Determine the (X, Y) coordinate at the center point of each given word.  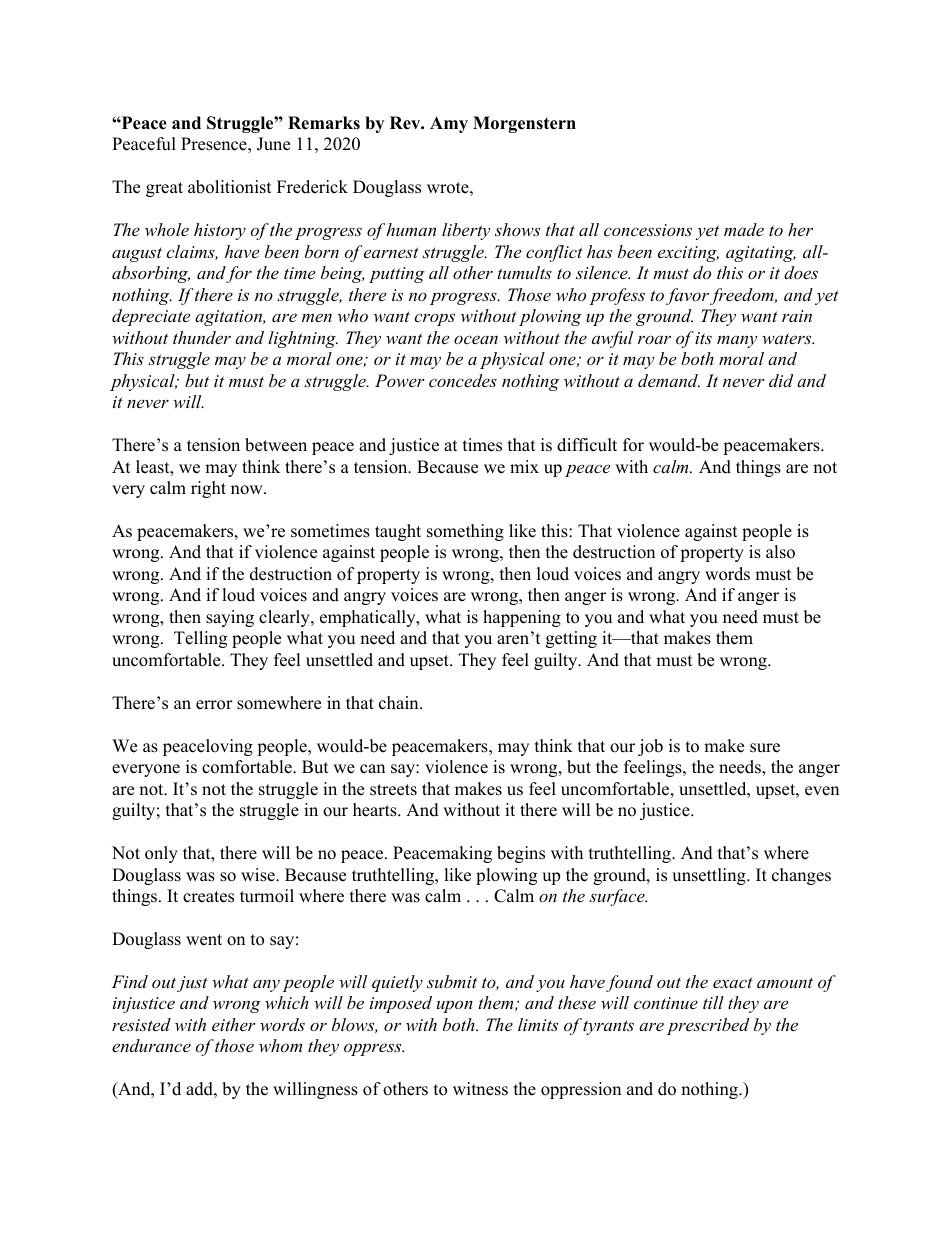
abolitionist (230, 187)
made (744, 229)
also (780, 552)
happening (522, 618)
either (234, 1024)
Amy (449, 124)
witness (480, 1089)
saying (230, 618)
